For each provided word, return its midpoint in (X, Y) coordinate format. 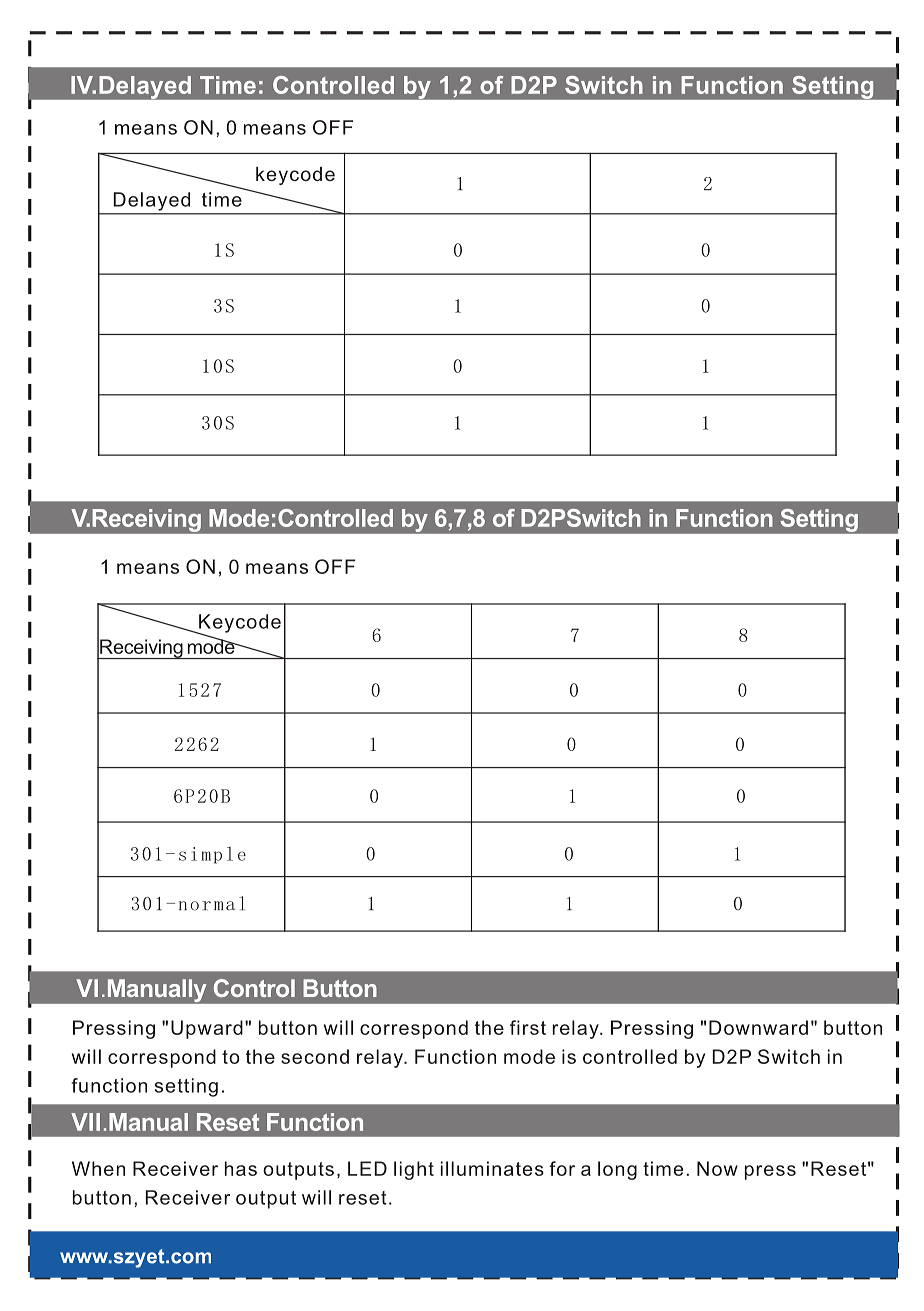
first (528, 1027)
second (315, 1056)
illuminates (492, 1168)
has (241, 1168)
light (414, 1170)
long (617, 1170)
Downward (758, 1027)
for (562, 1168)
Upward (207, 1029)
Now (717, 1168)
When (98, 1168)
